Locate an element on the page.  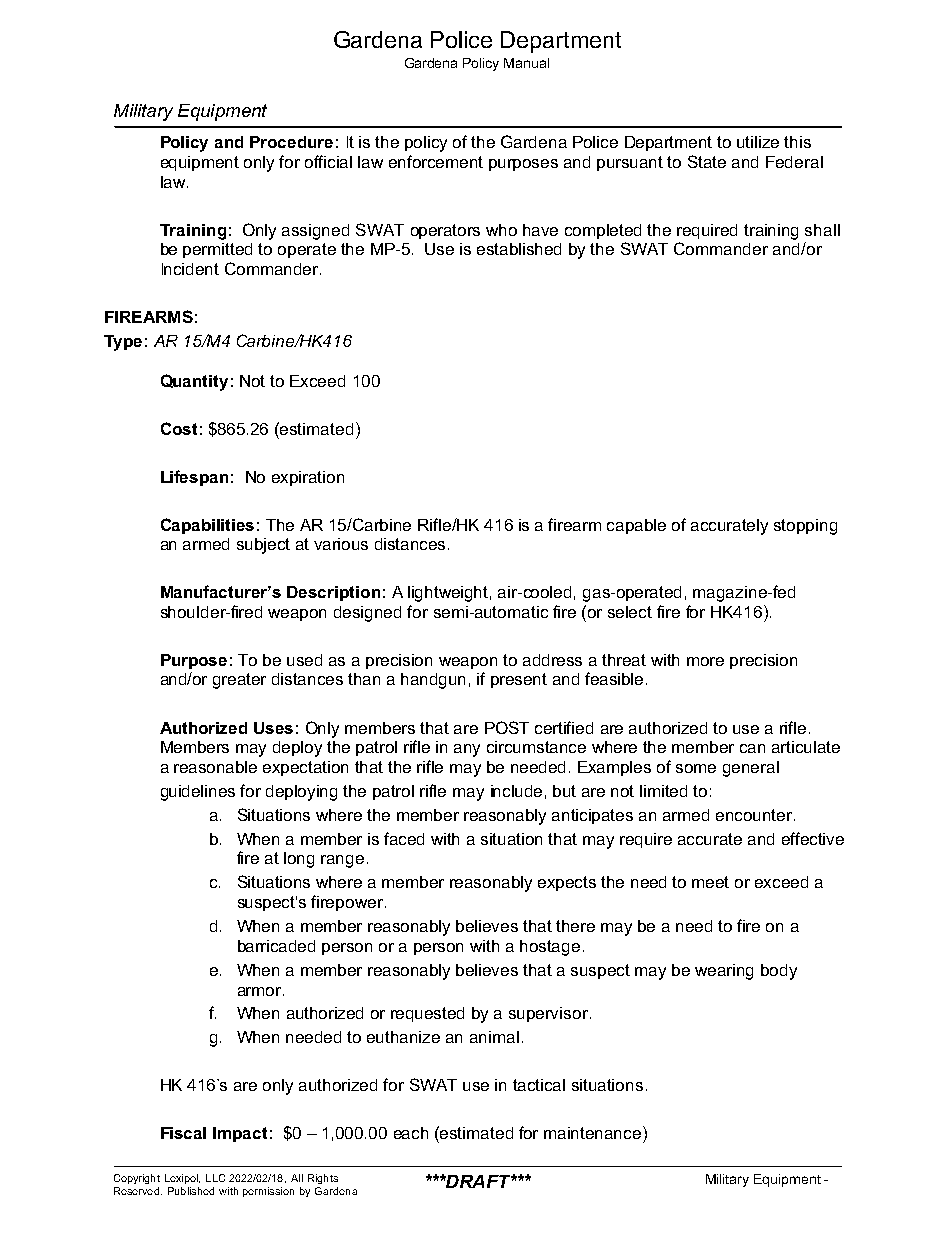
Manual is located at coordinates (526, 63).
